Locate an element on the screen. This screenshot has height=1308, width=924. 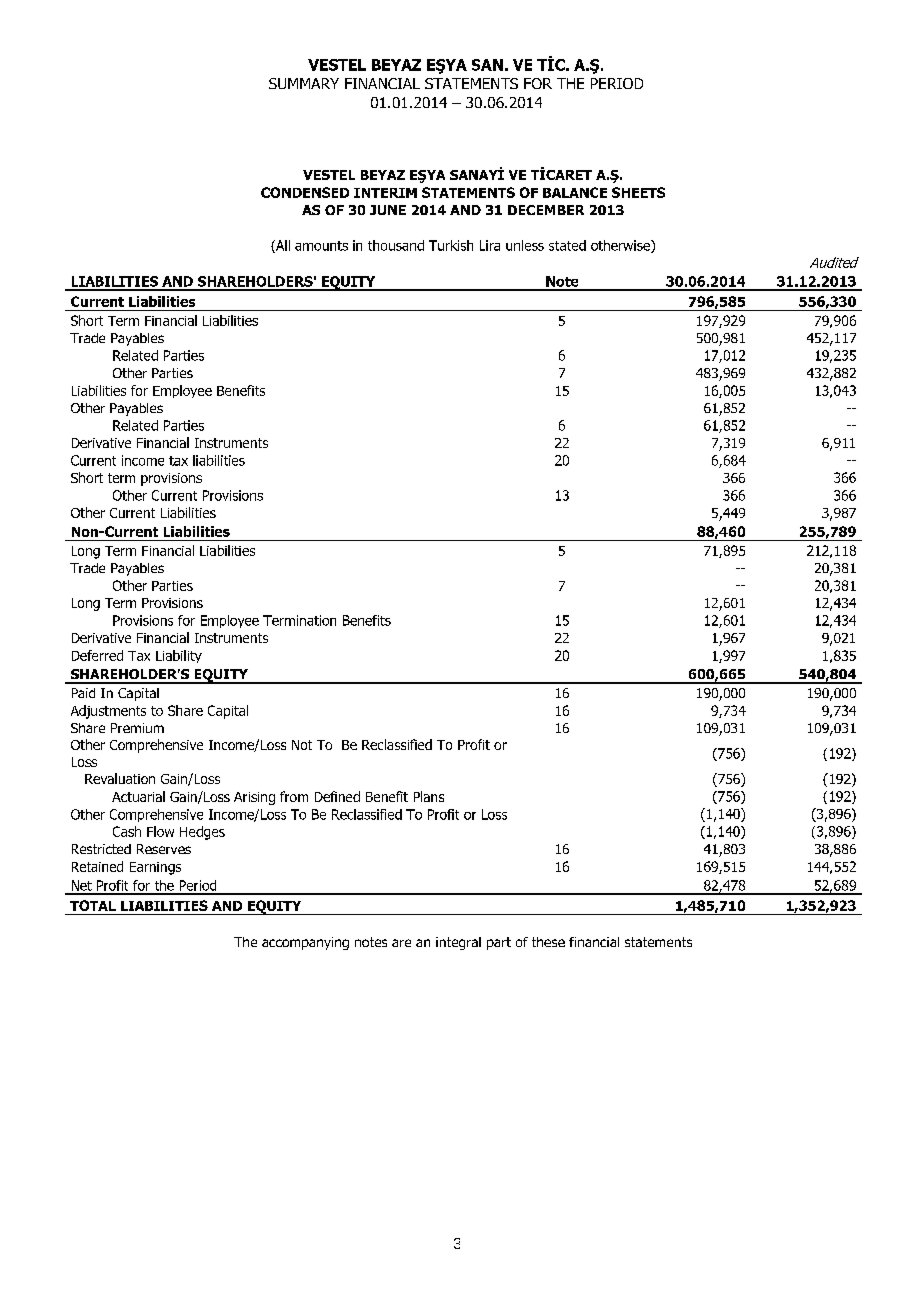
SUMMARY is located at coordinates (304, 83).
